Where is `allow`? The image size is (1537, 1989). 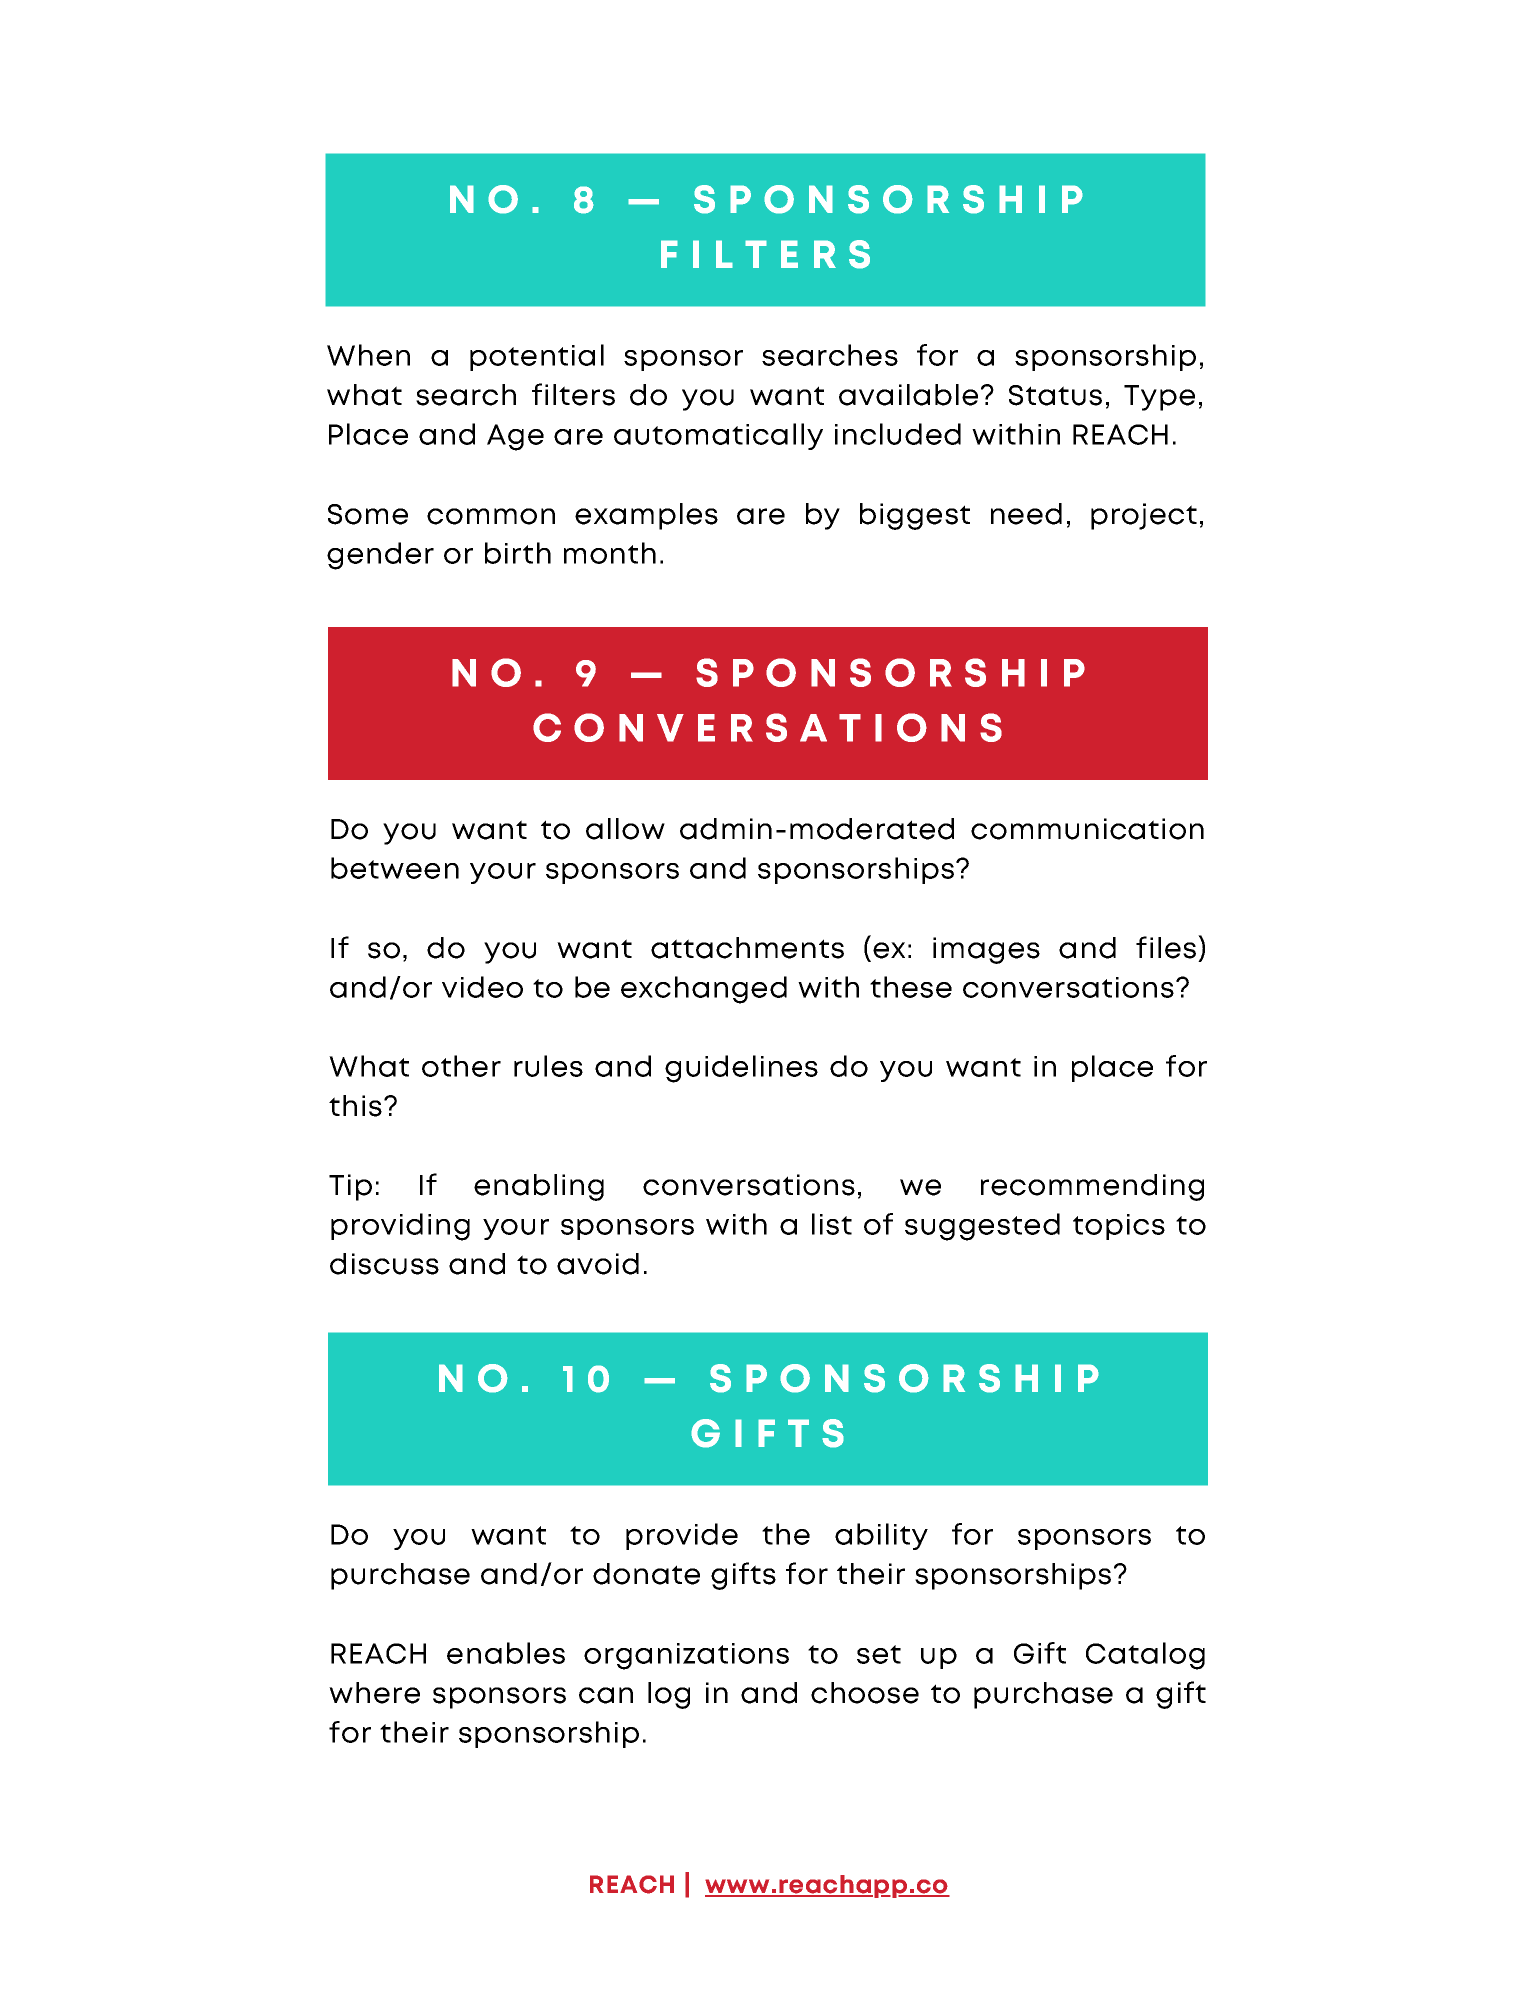 allow is located at coordinates (625, 829).
